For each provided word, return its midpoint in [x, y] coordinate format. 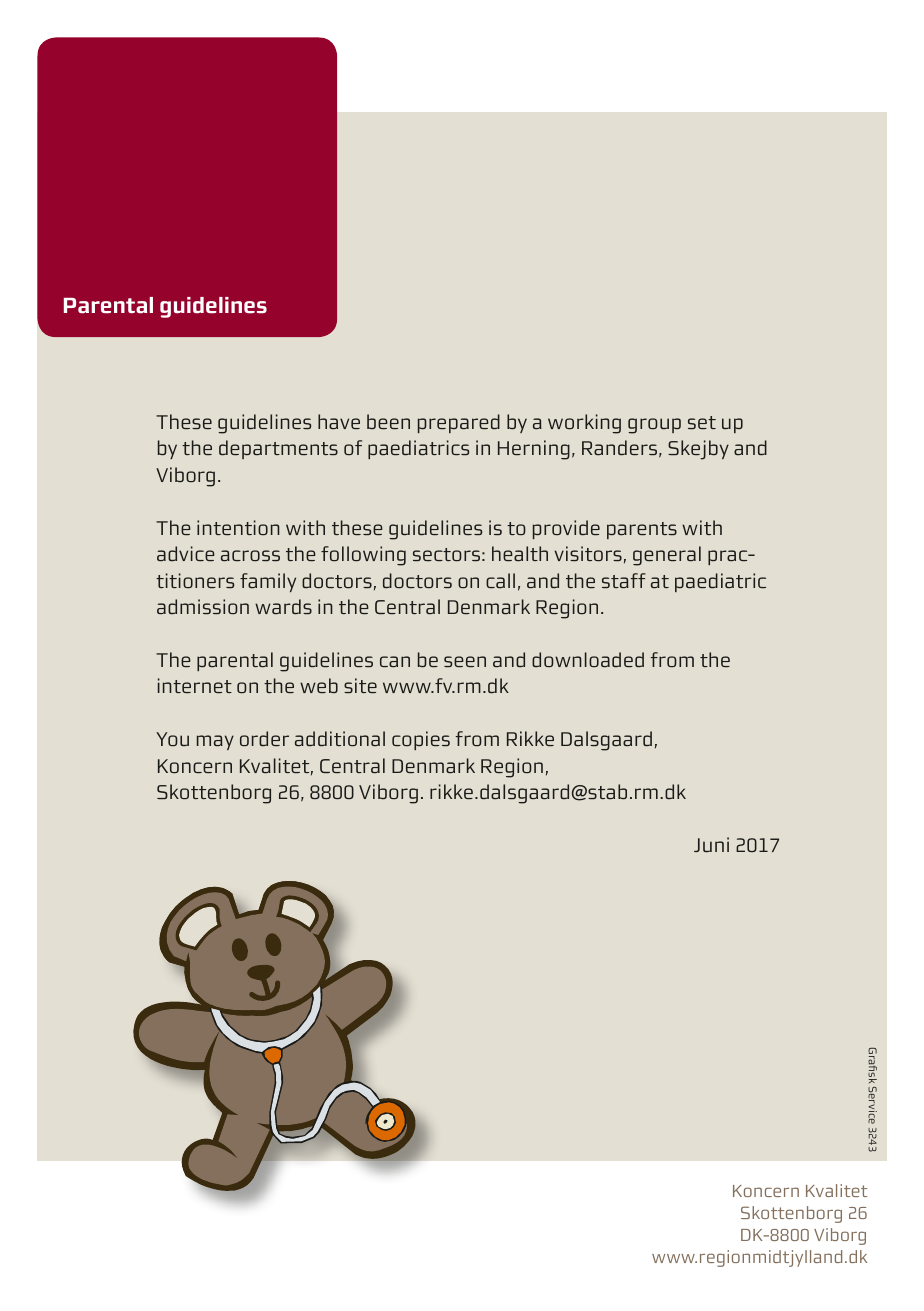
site [360, 685]
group [654, 426]
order [264, 738]
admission [203, 606]
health [520, 553]
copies [421, 740]
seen [465, 661]
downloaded [588, 659]
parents [642, 530]
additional [340, 738]
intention [238, 527]
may [215, 742]
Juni [711, 844]
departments [278, 449]
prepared [459, 423]
